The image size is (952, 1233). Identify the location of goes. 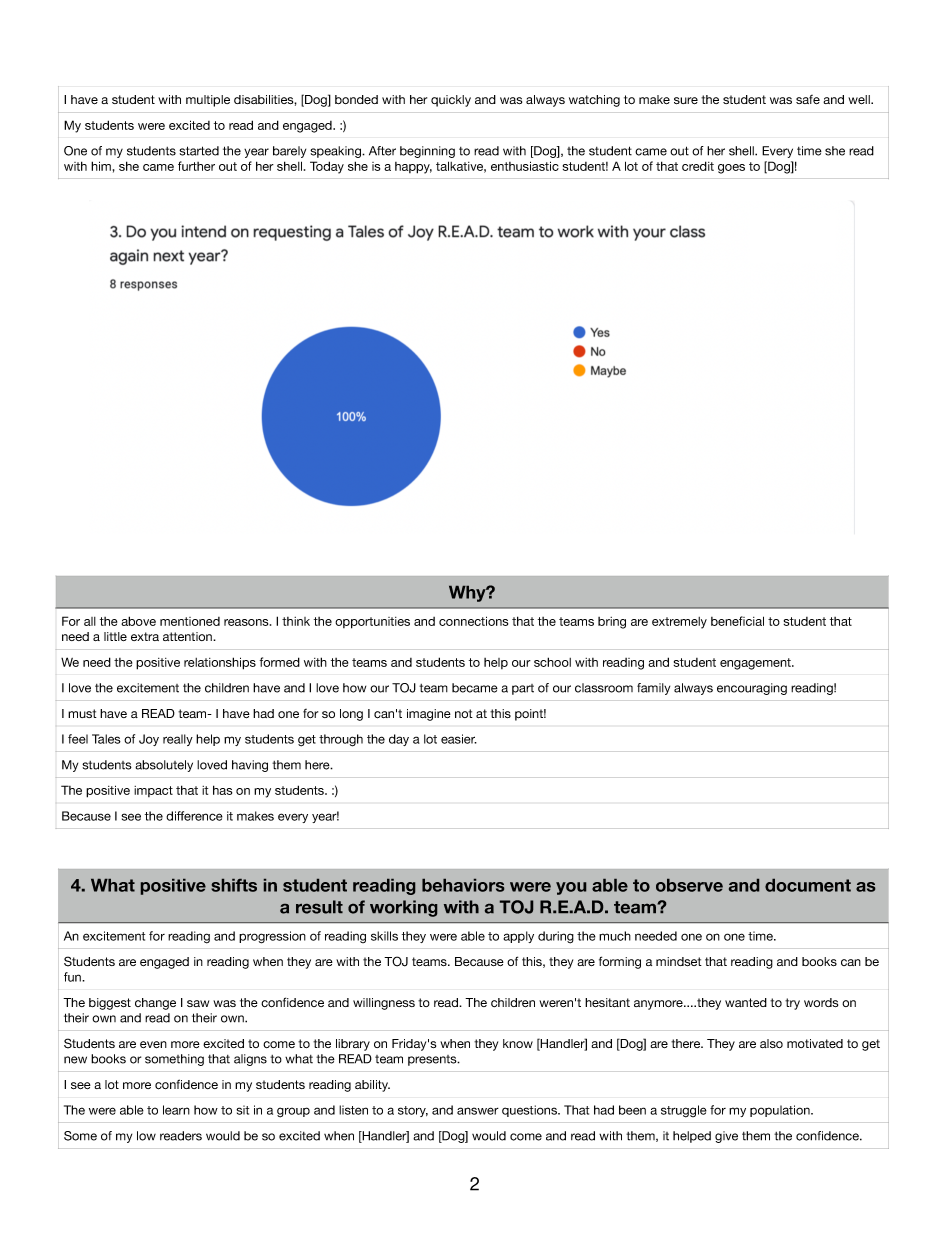
(731, 169).
